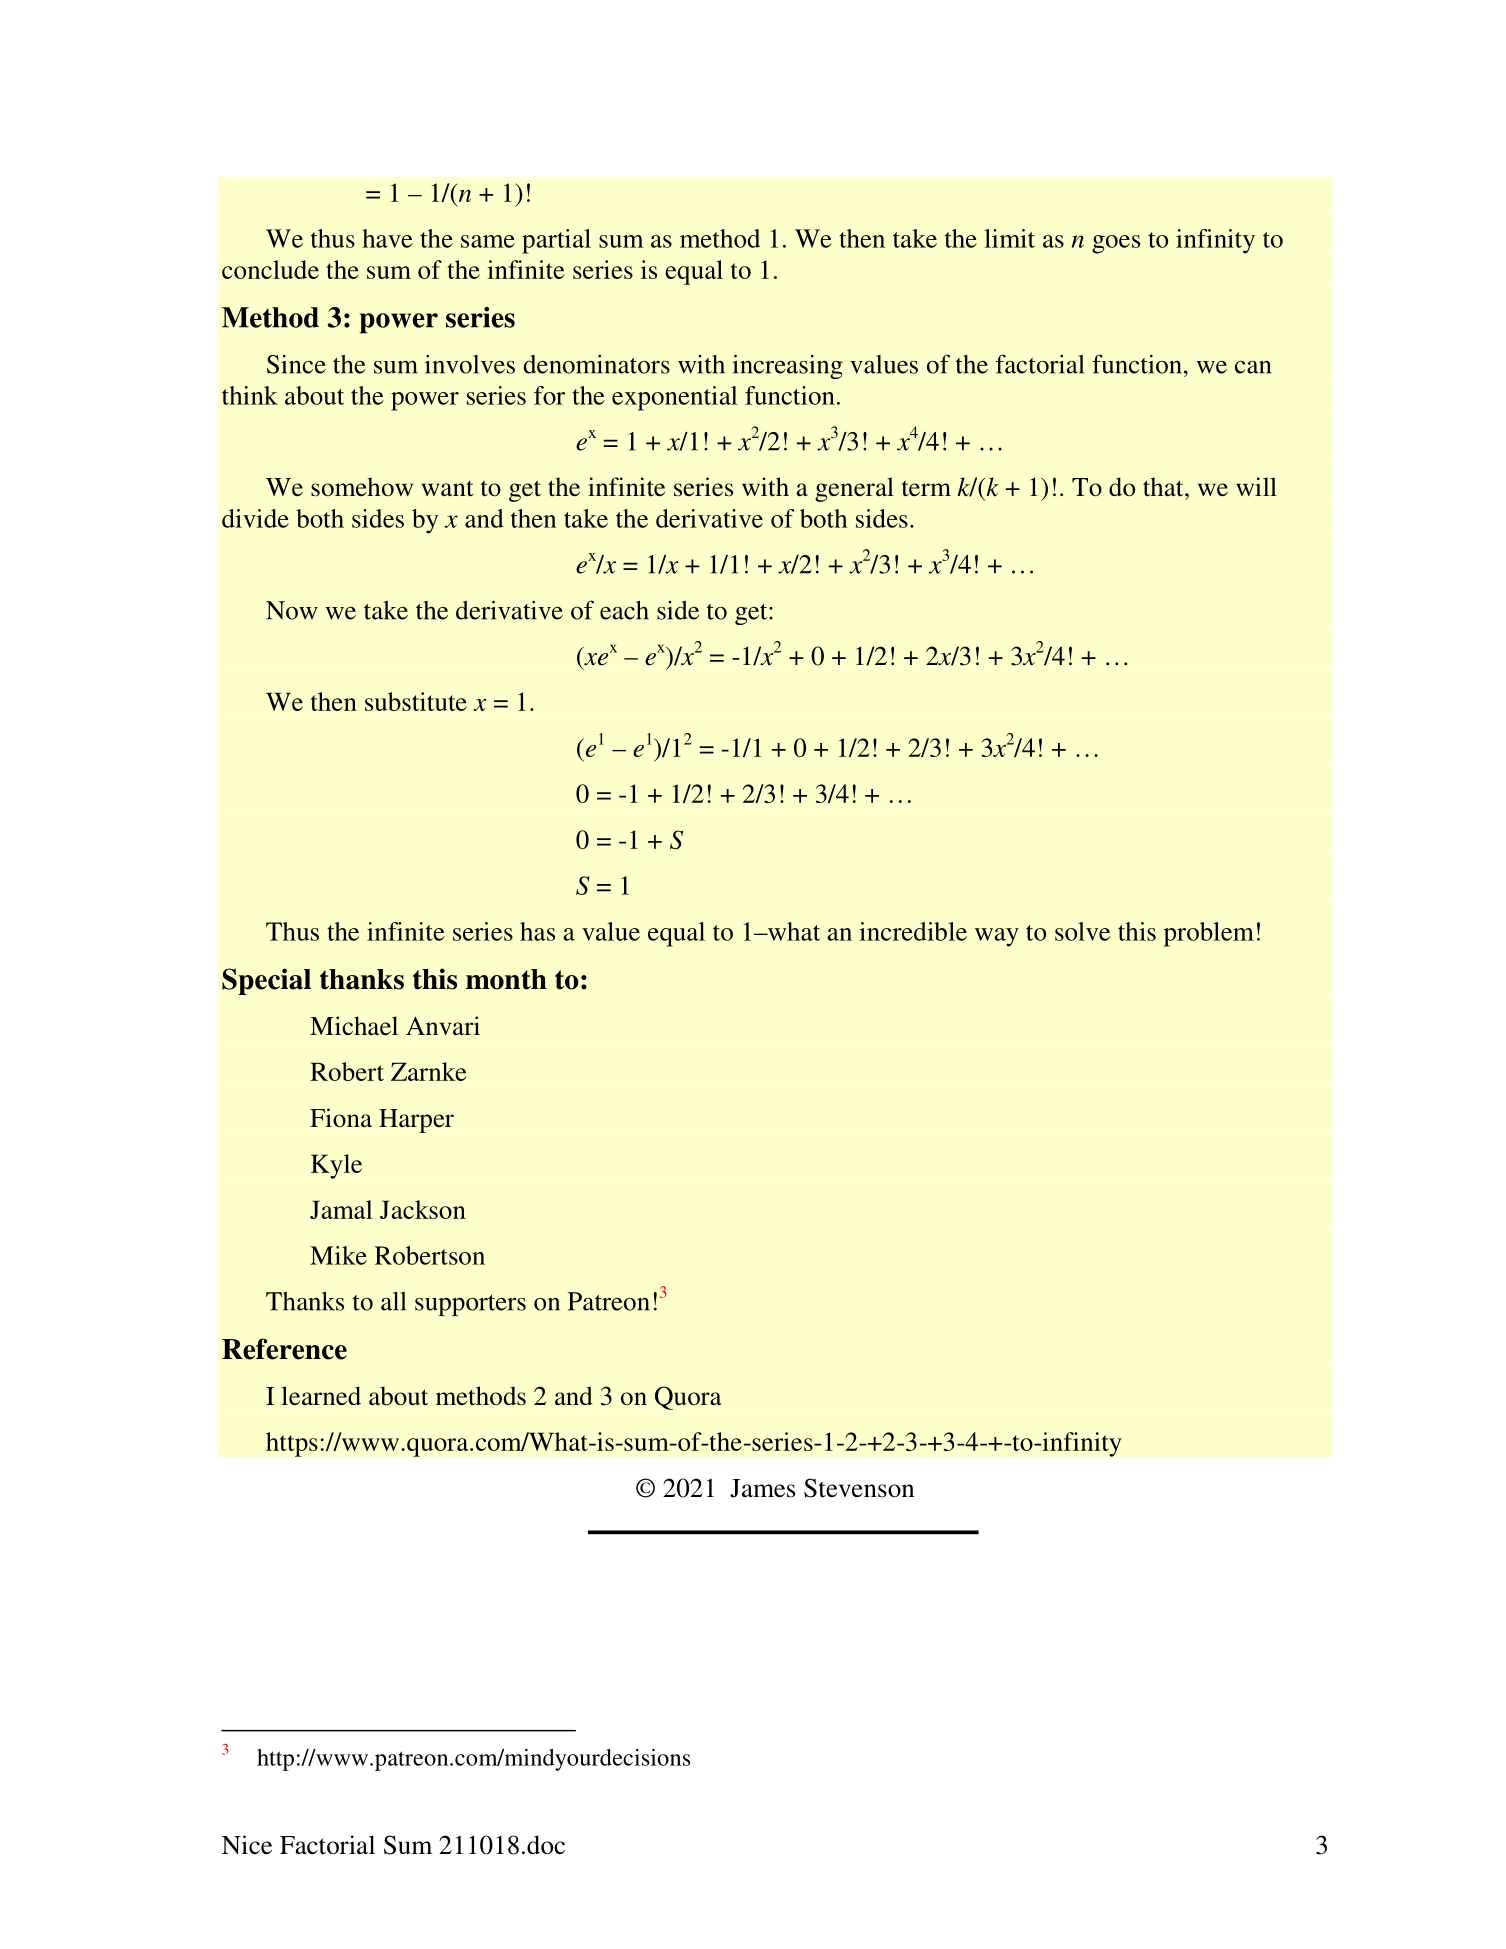  Describe the element at coordinates (913, 931) in the screenshot. I see `incredible` at that location.
